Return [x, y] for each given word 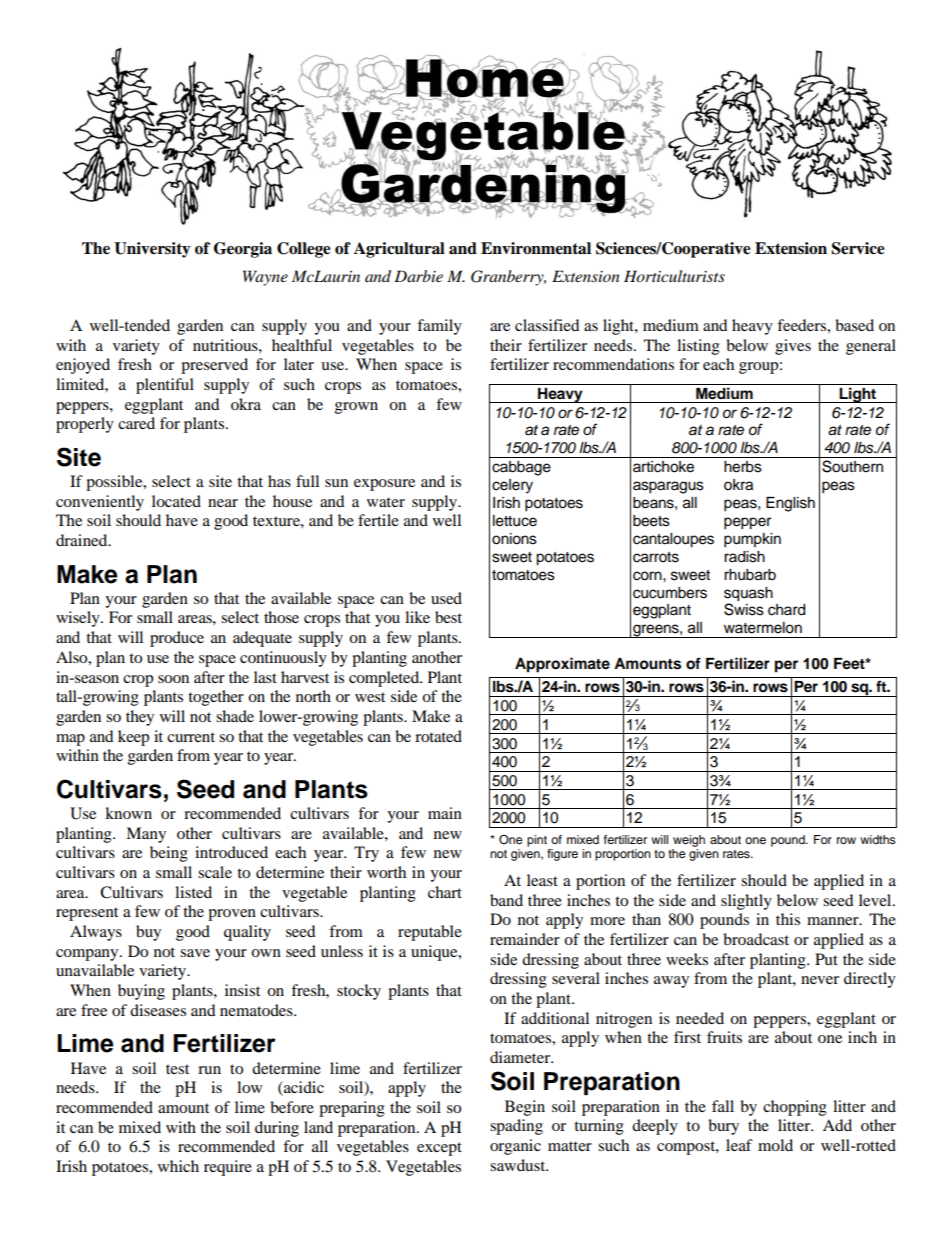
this [788, 919]
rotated [438, 736]
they [140, 718]
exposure [384, 485]
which [178, 1166]
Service [858, 248]
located [176, 501]
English [790, 504]
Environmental [536, 248]
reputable [430, 933]
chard [786, 610]
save [195, 953]
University [152, 250]
